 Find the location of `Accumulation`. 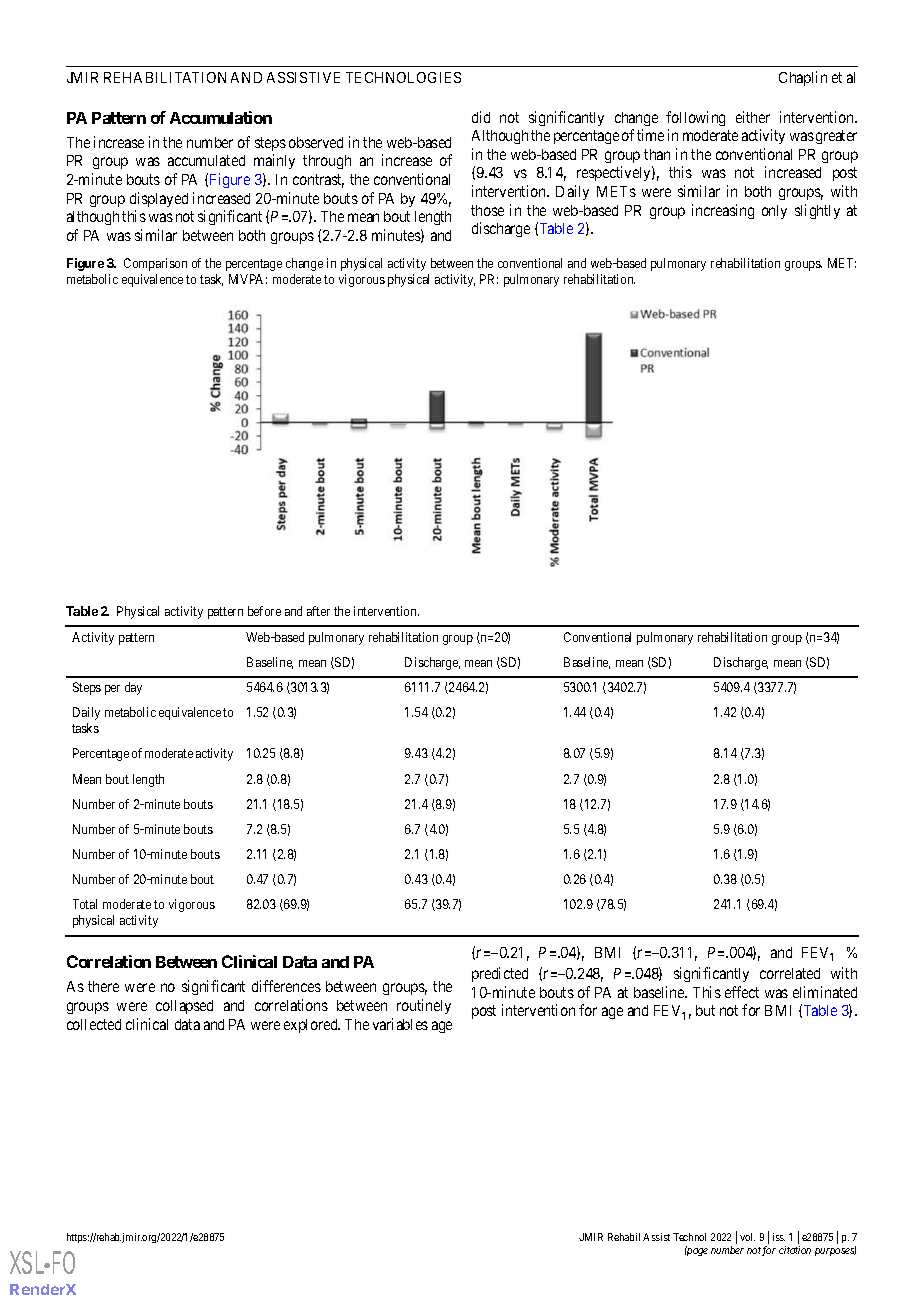

Accumulation is located at coordinates (221, 117).
